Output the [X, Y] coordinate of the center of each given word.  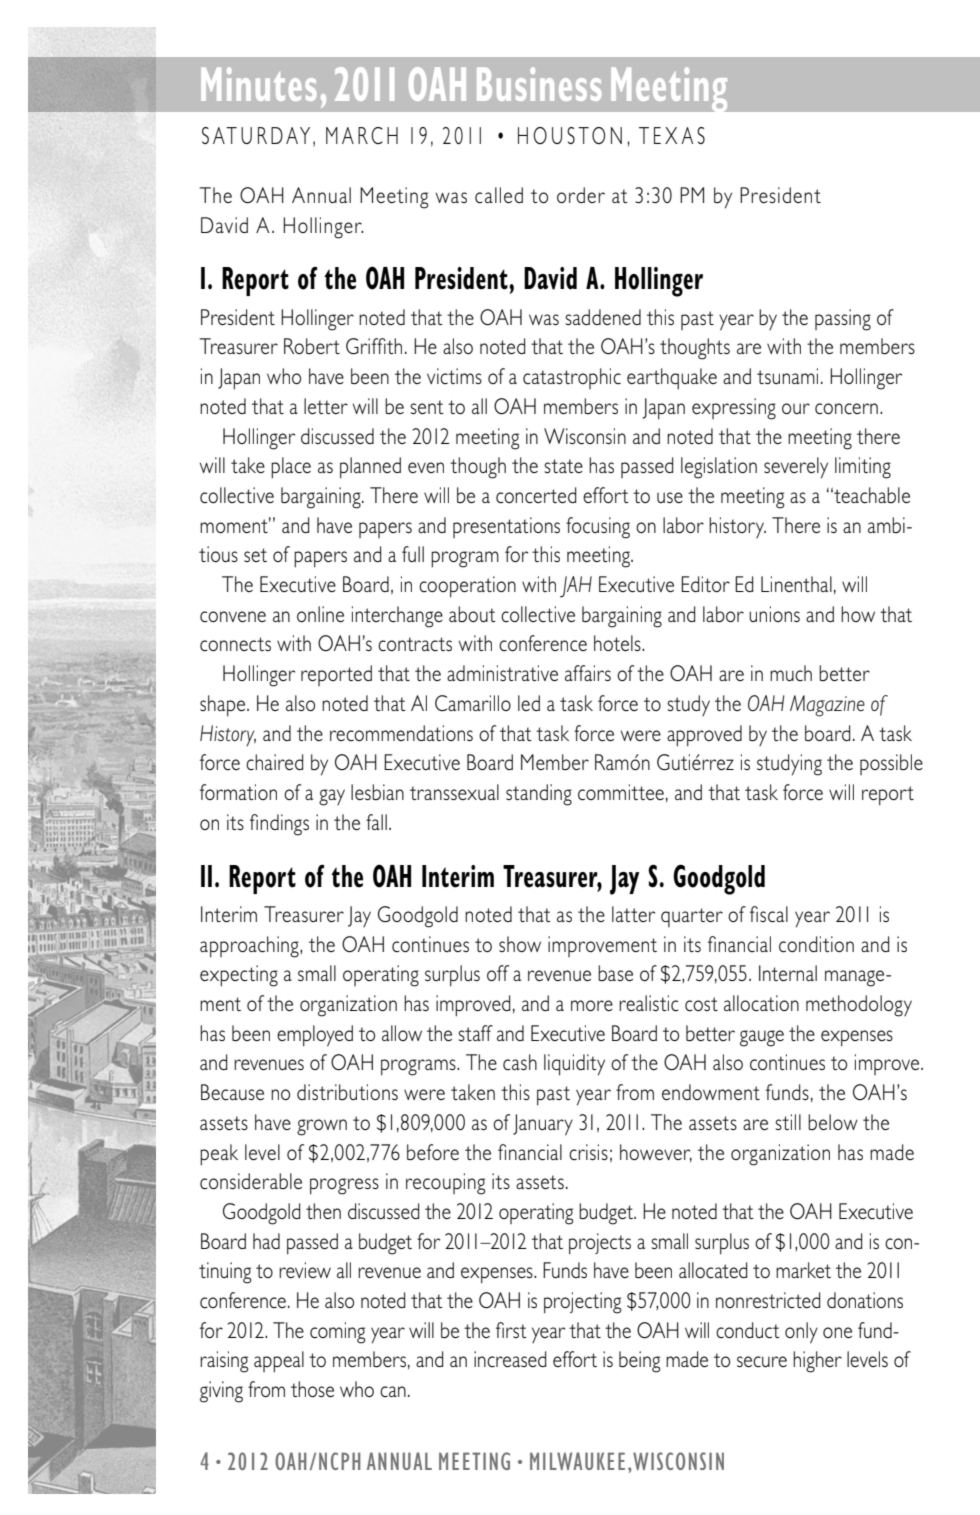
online [320, 614]
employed [315, 1036]
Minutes [258, 84]
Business [539, 84]
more [592, 1005]
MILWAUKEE [577, 1461]
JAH [576, 587]
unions [774, 614]
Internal [788, 973]
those [312, 1389]
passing [843, 320]
